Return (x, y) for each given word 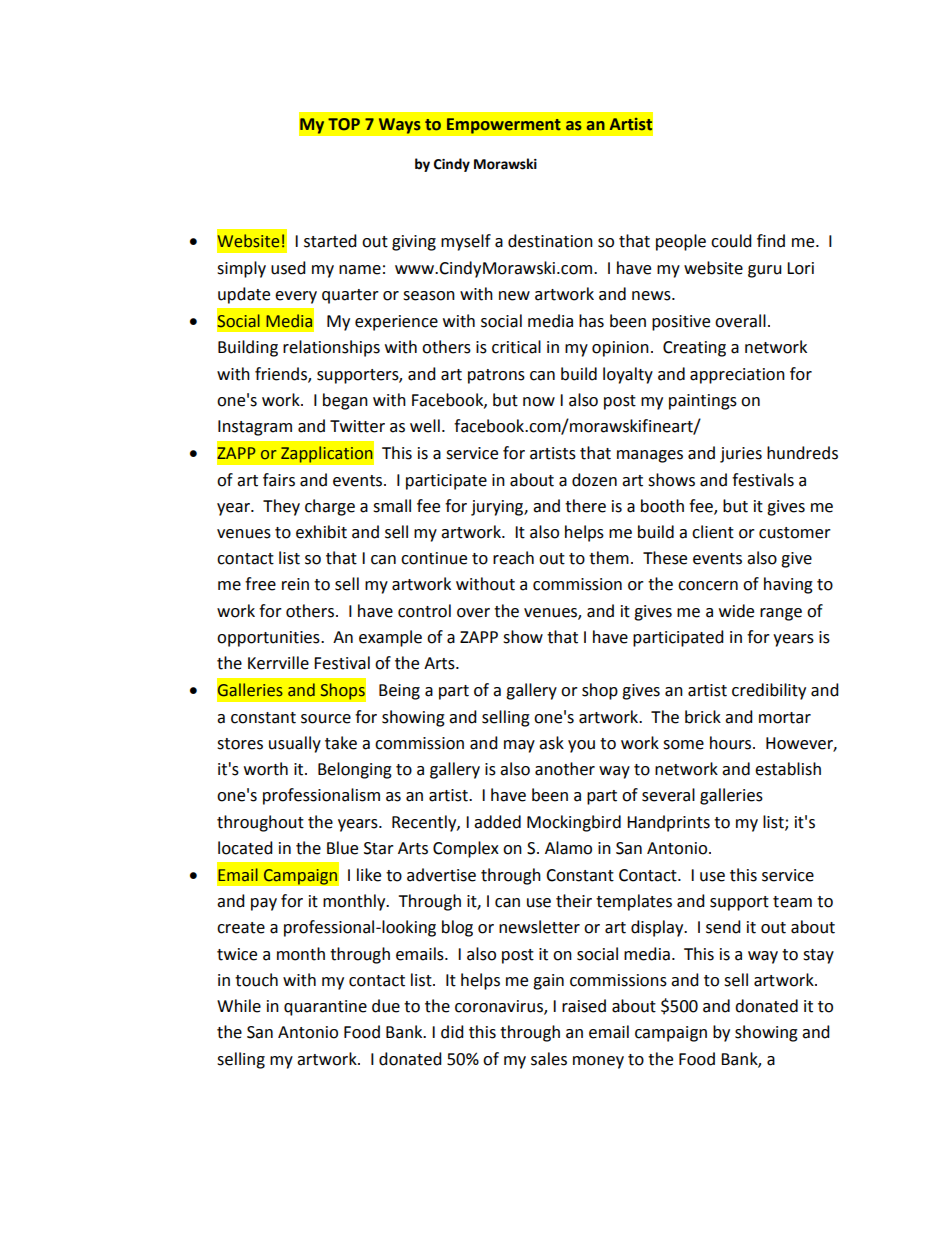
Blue (342, 848)
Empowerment (503, 126)
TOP (344, 124)
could (731, 241)
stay (818, 956)
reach (513, 558)
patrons (496, 376)
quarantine (325, 1008)
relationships (331, 348)
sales (549, 1059)
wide (736, 611)
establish (788, 769)
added (497, 822)
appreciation (737, 376)
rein (295, 584)
